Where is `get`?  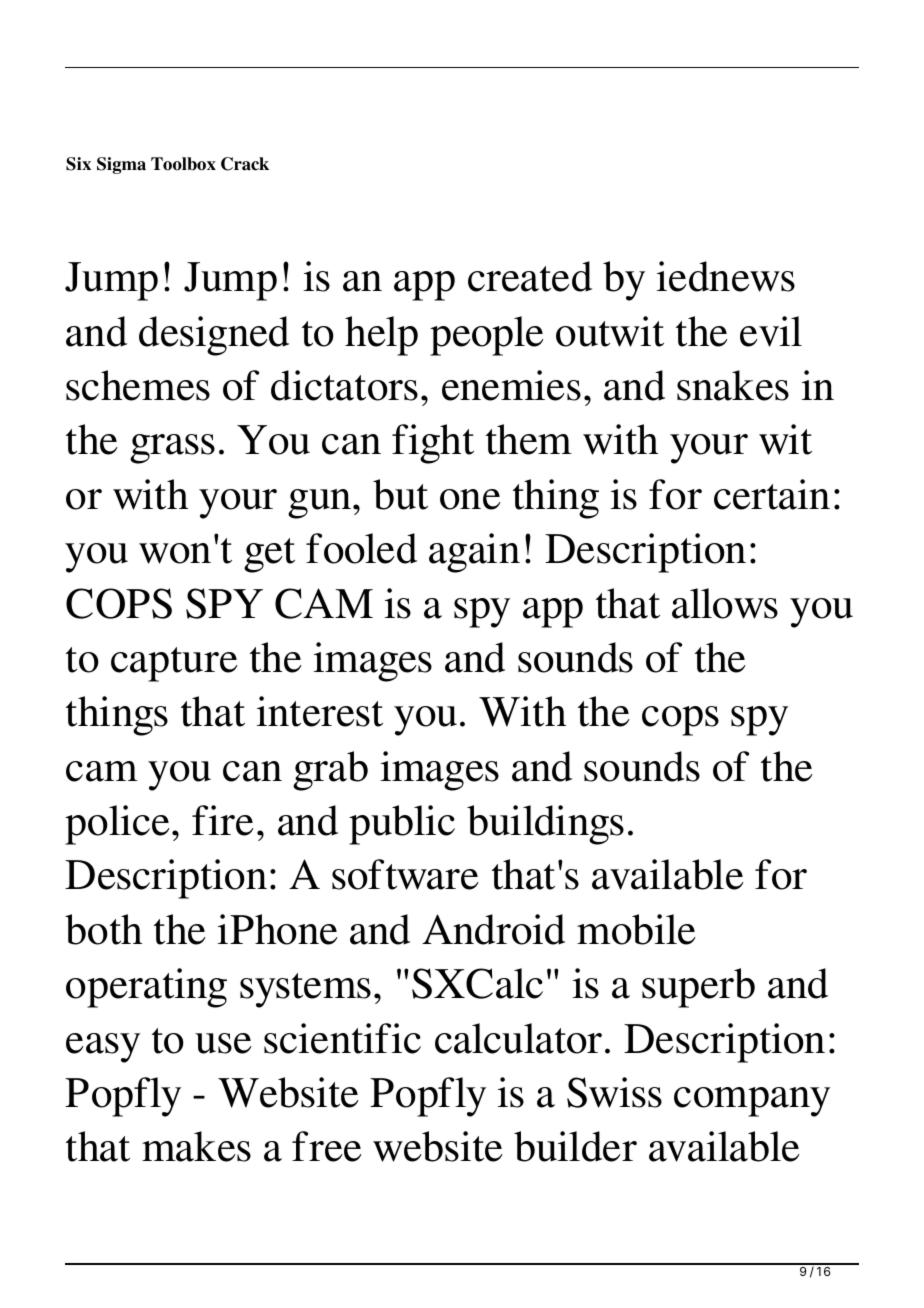
get is located at coordinates (269, 555).
